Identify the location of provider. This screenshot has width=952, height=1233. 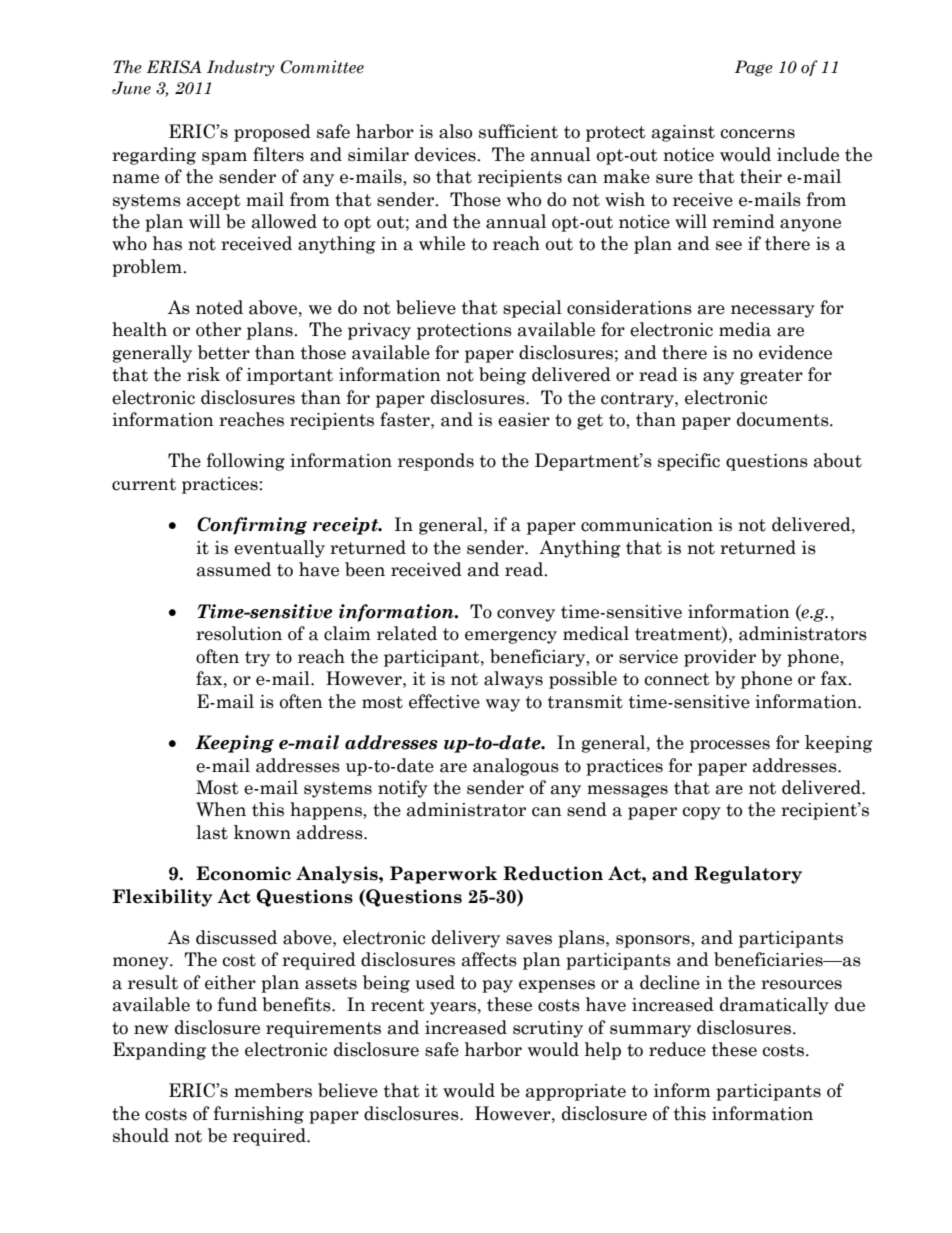
(720, 658).
